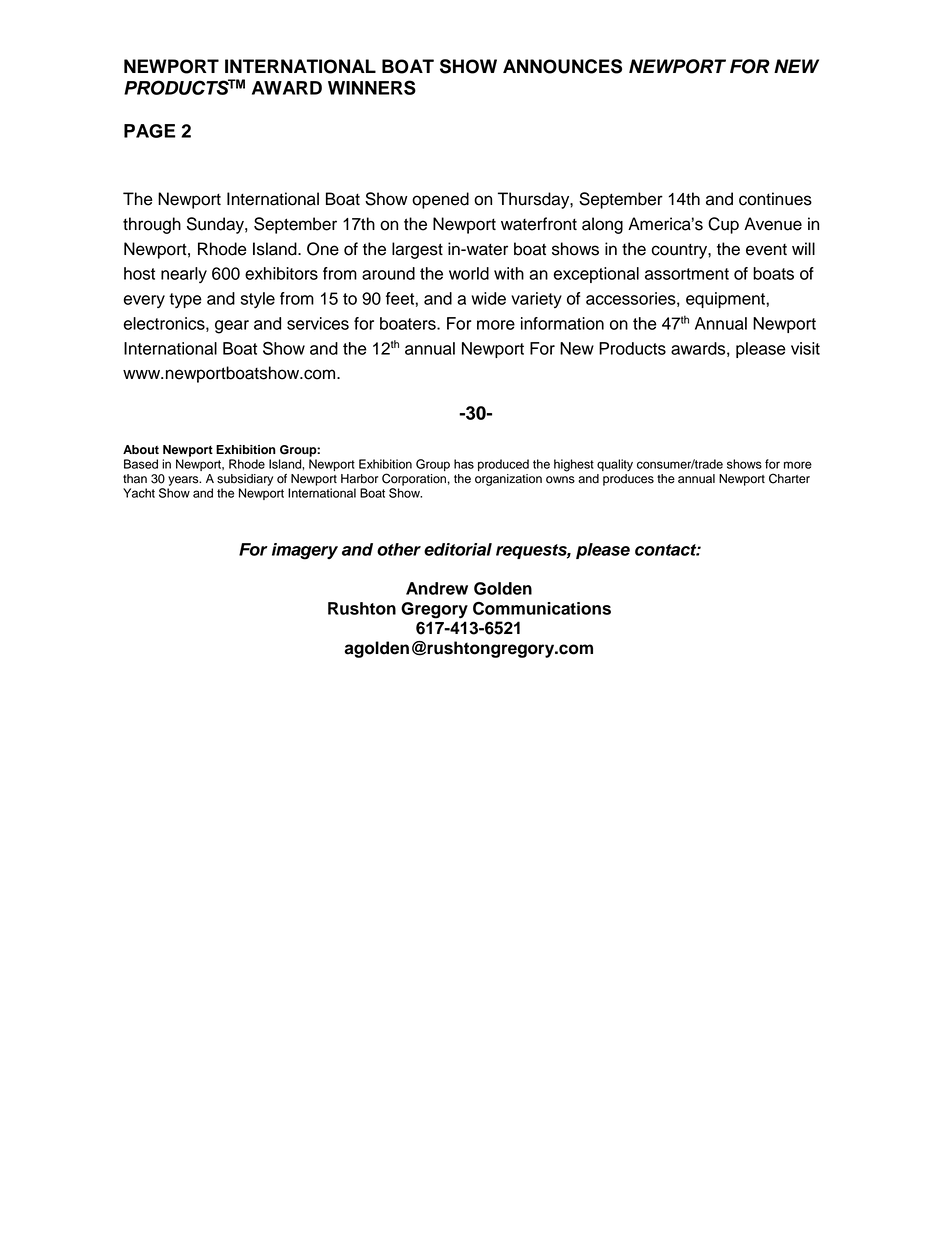  What do you see at coordinates (149, 131) in the screenshot?
I see `PAGE` at bounding box center [149, 131].
